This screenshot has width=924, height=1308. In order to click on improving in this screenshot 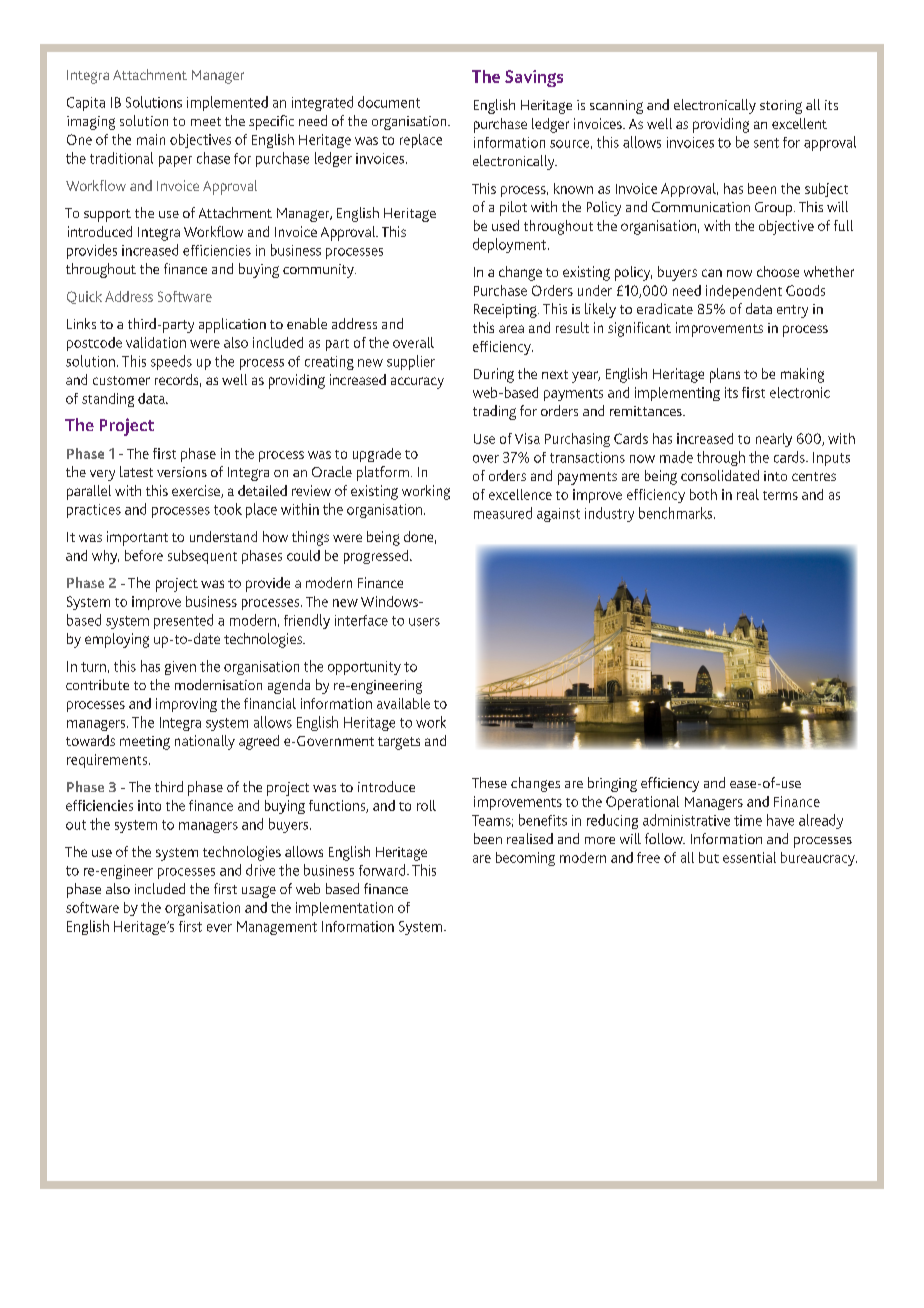, I will do `click(186, 705)`.
